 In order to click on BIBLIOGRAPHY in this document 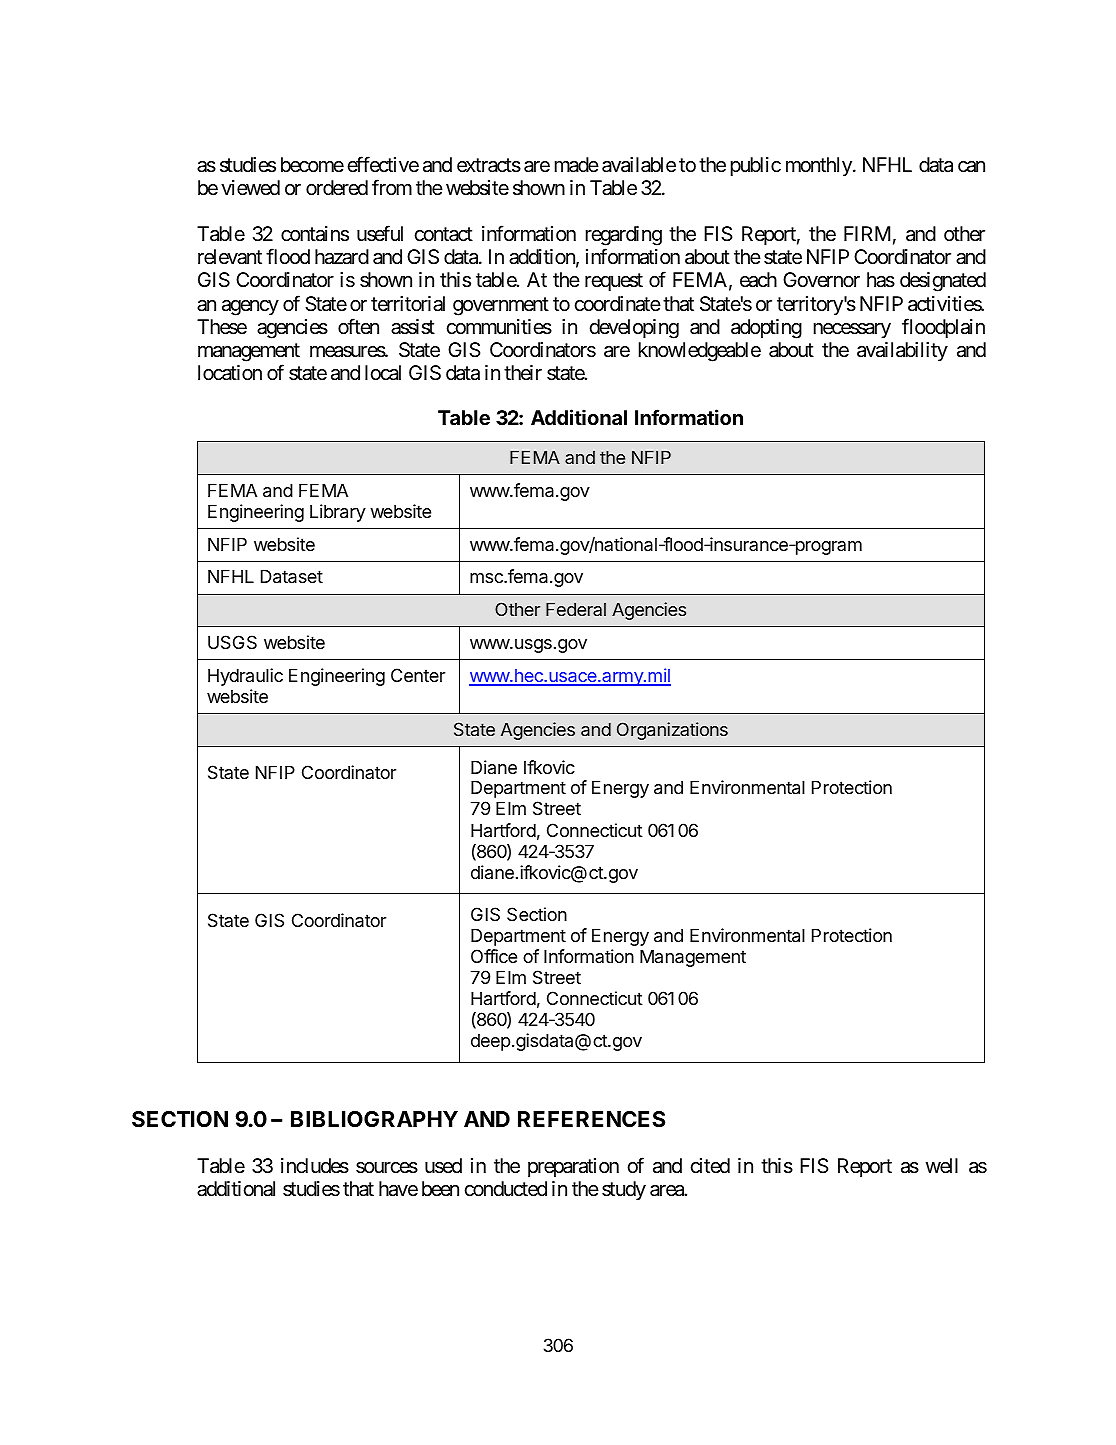, I will do `click(374, 1119)`.
